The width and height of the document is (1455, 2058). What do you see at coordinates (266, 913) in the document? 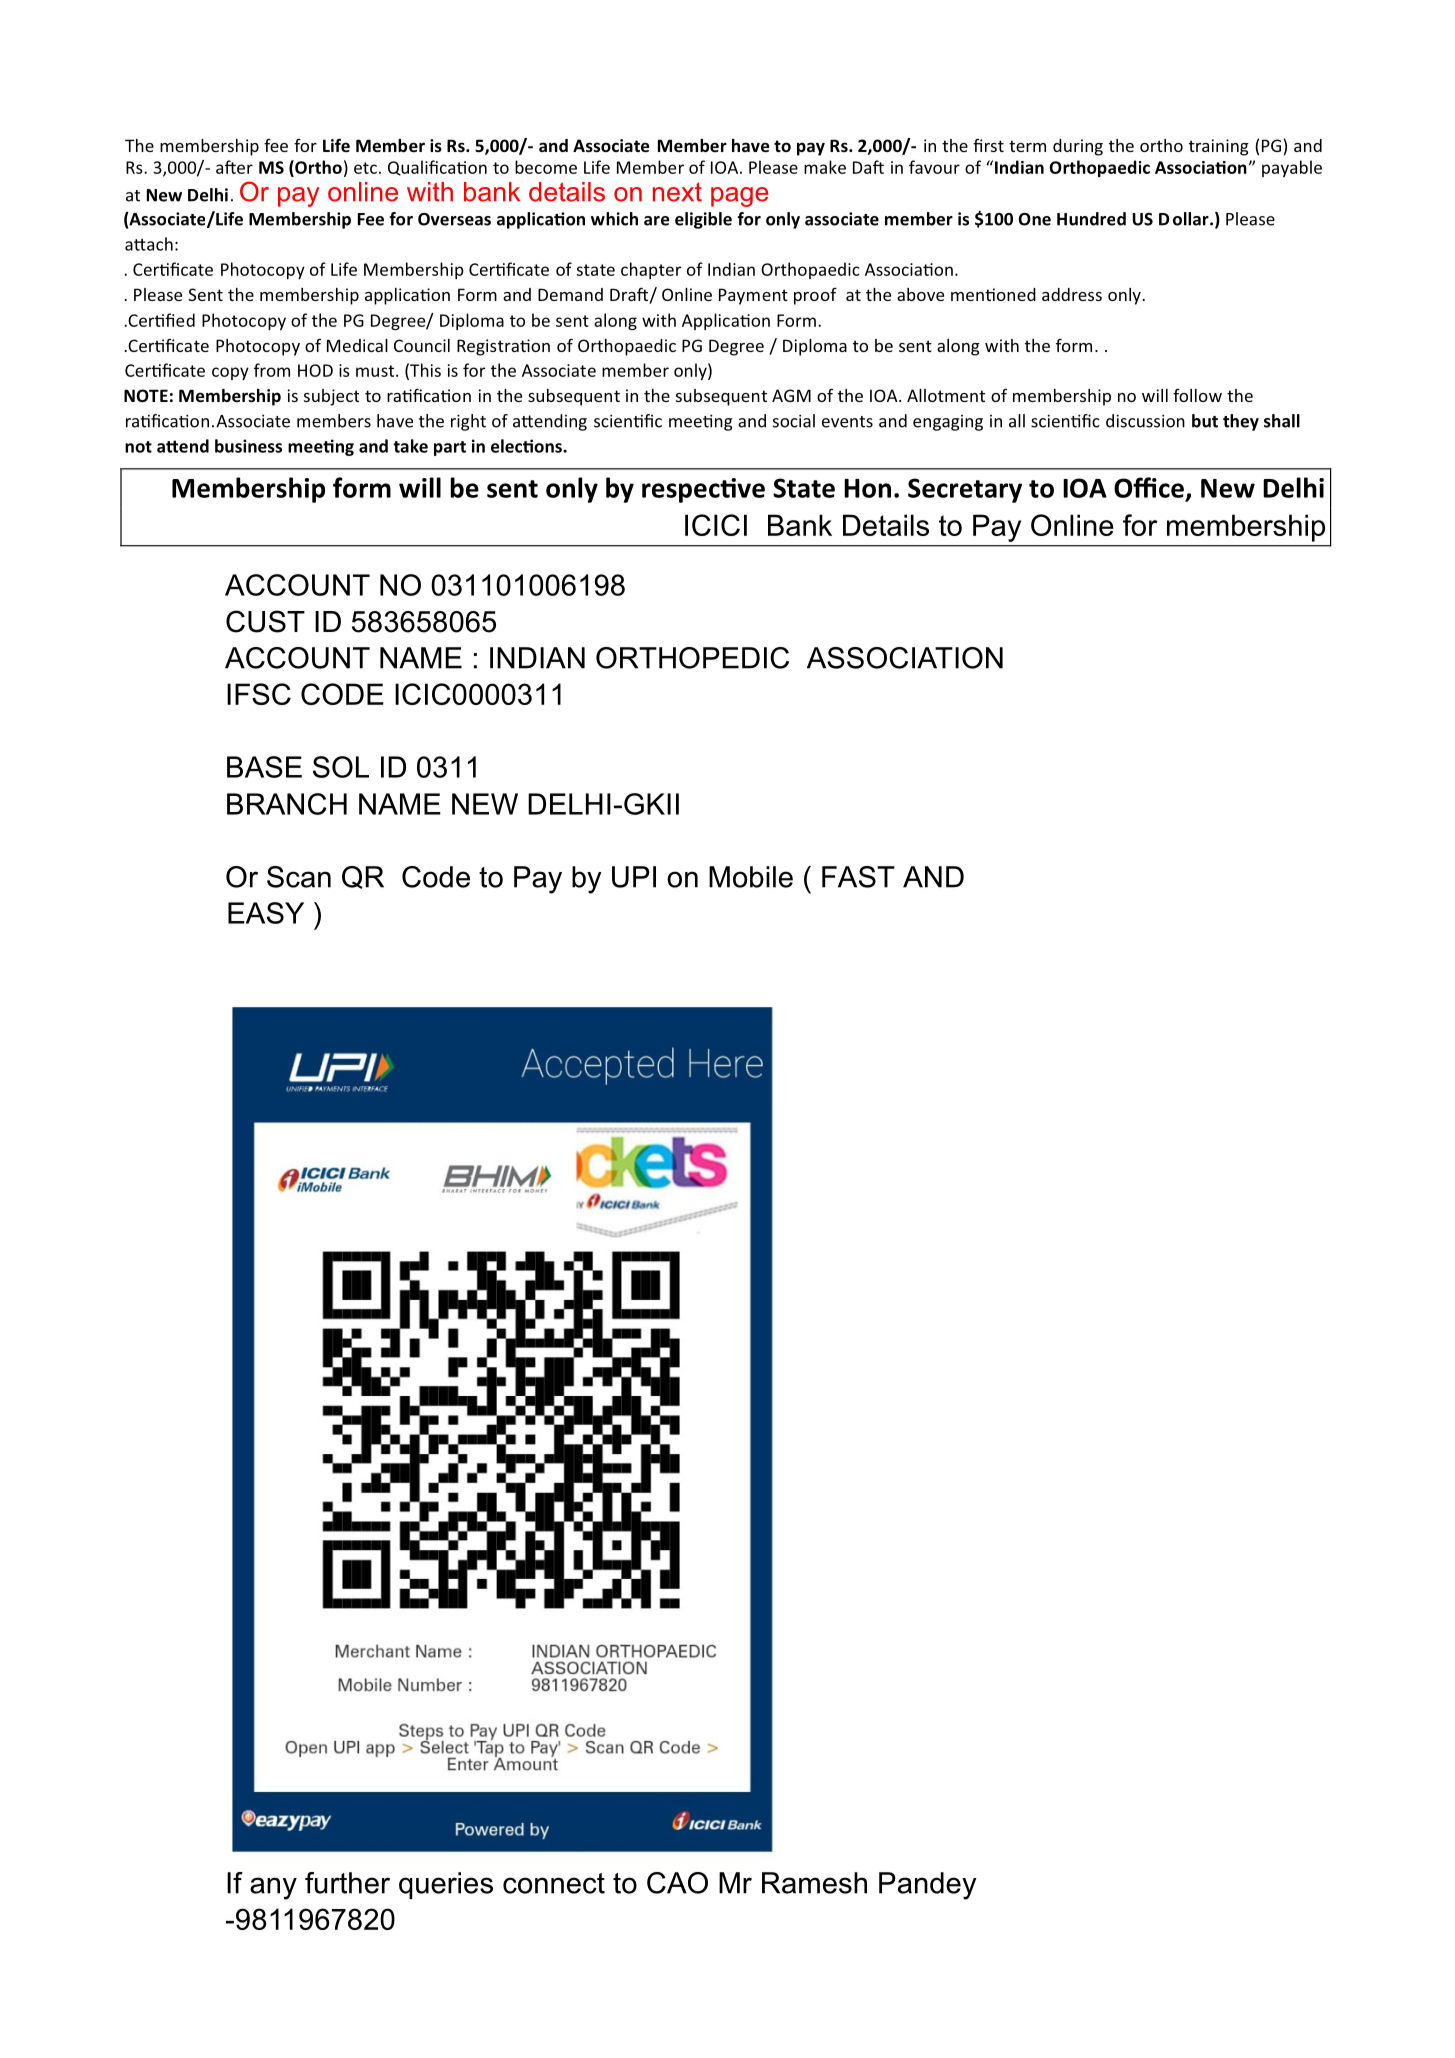
I see `EASY` at bounding box center [266, 913].
